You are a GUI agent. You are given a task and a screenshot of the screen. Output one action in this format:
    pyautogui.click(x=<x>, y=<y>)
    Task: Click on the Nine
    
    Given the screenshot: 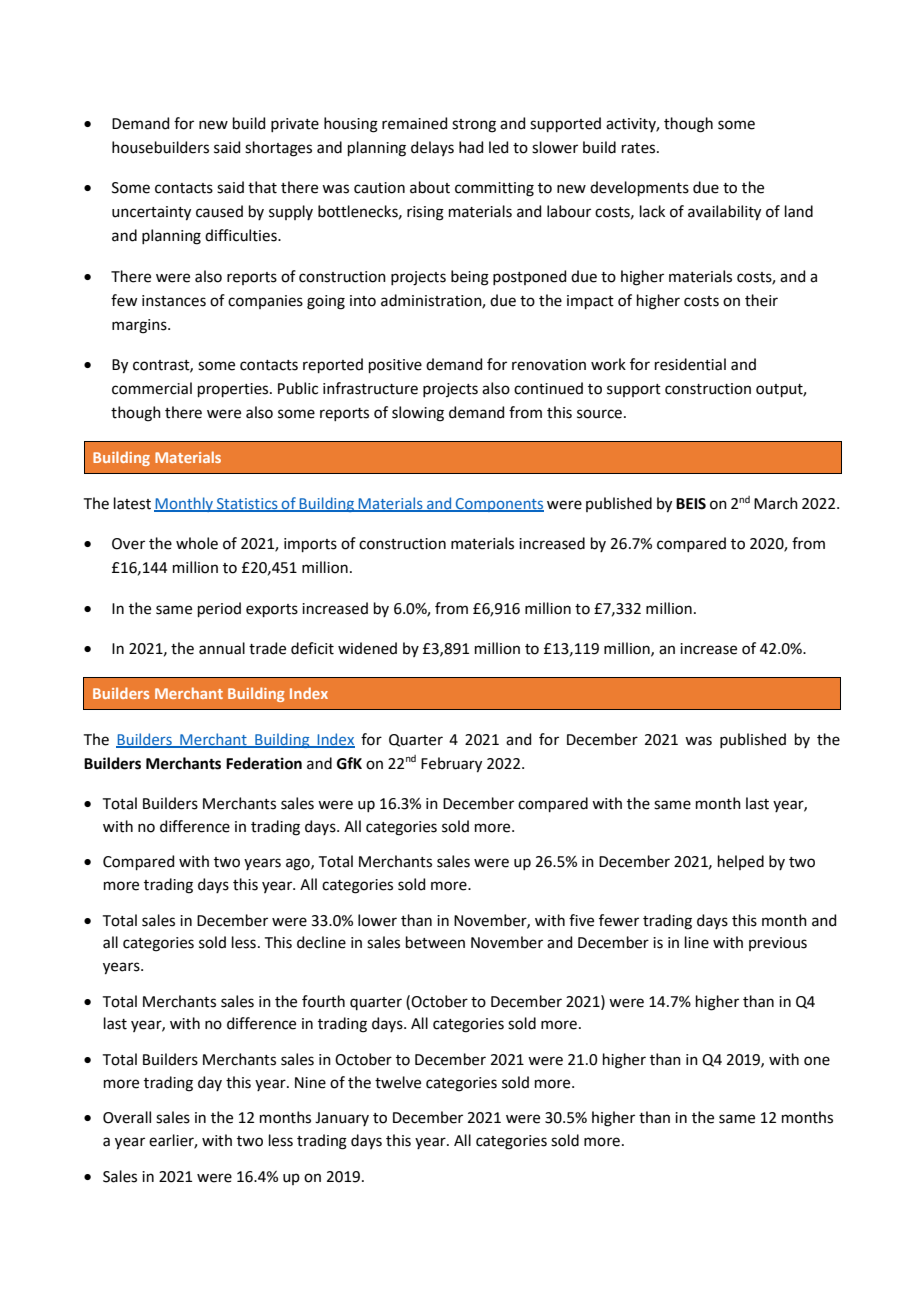 What is the action you would take?
    pyautogui.click(x=310, y=1083)
